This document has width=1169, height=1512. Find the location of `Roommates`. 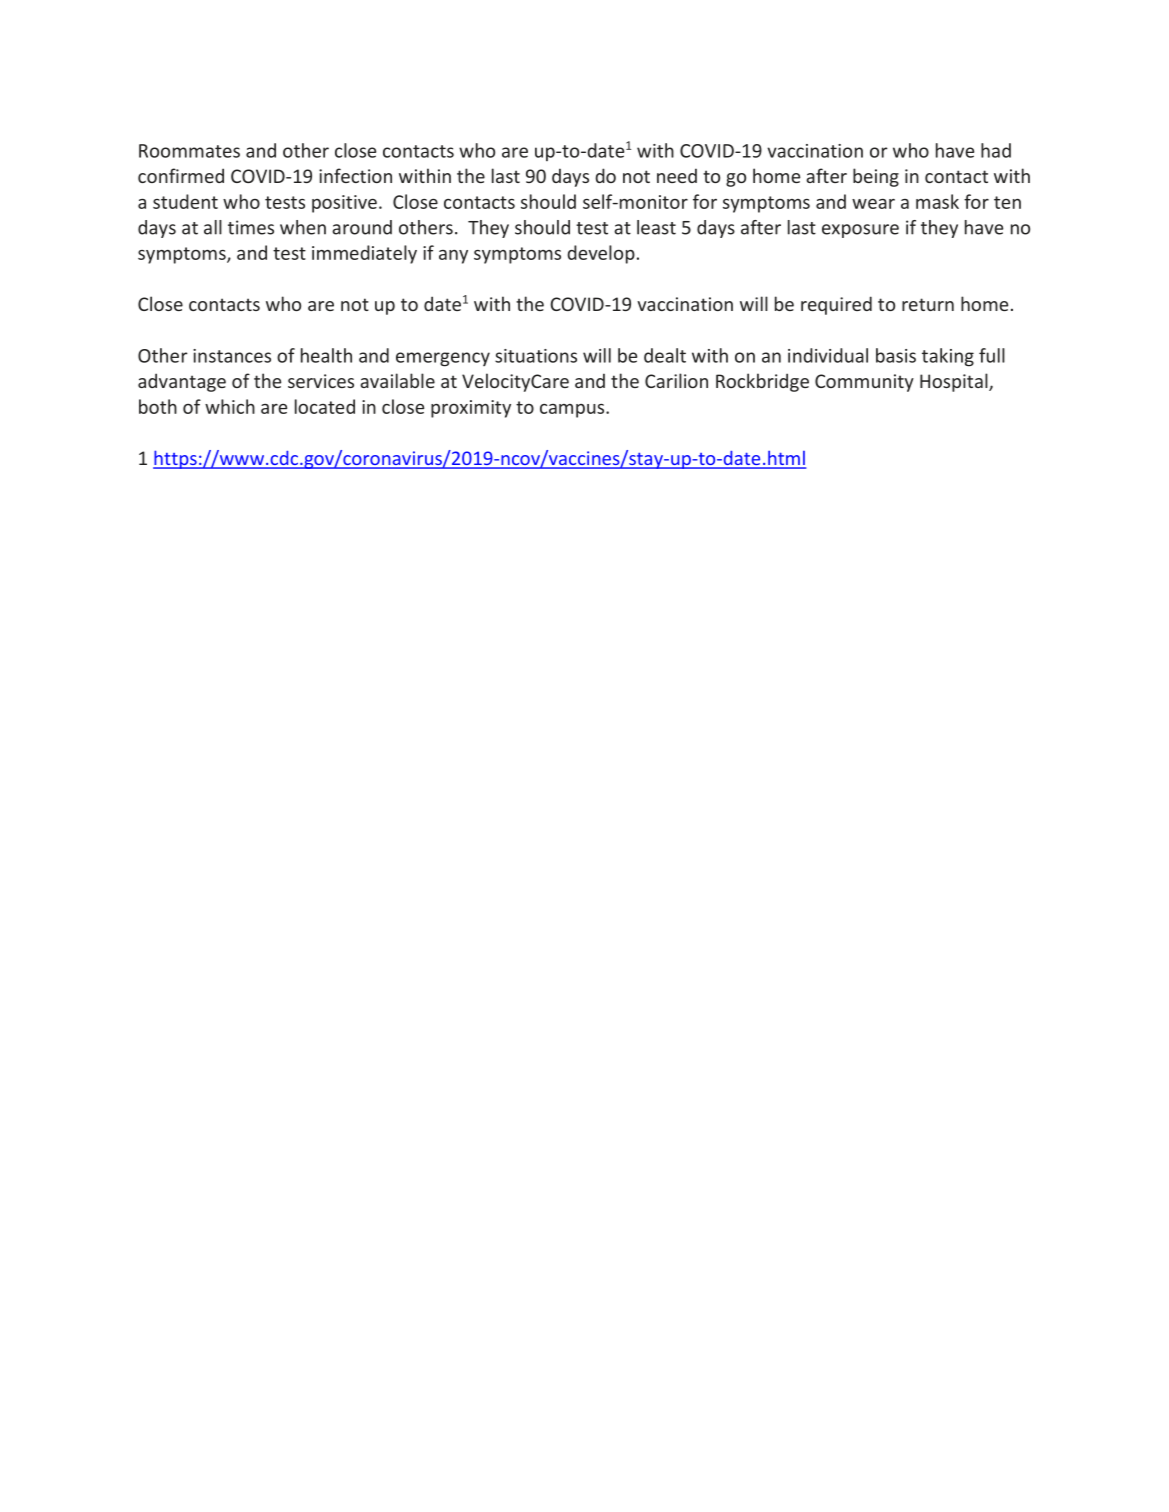

Roommates is located at coordinates (189, 151).
